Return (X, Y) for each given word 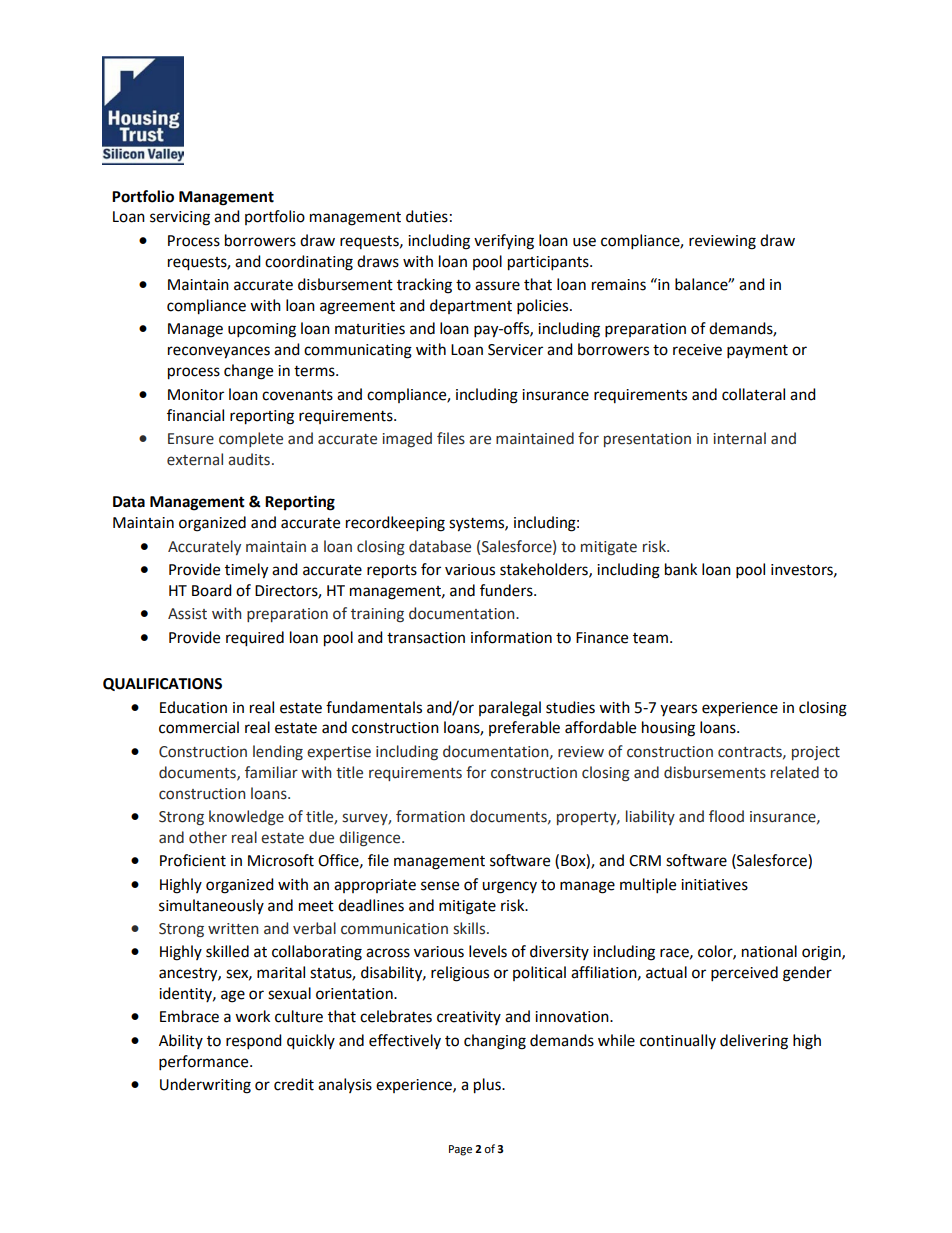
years (678, 710)
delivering (754, 1042)
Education (193, 707)
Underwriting (205, 1086)
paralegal (510, 709)
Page (460, 1150)
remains (619, 285)
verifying (504, 242)
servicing (180, 218)
